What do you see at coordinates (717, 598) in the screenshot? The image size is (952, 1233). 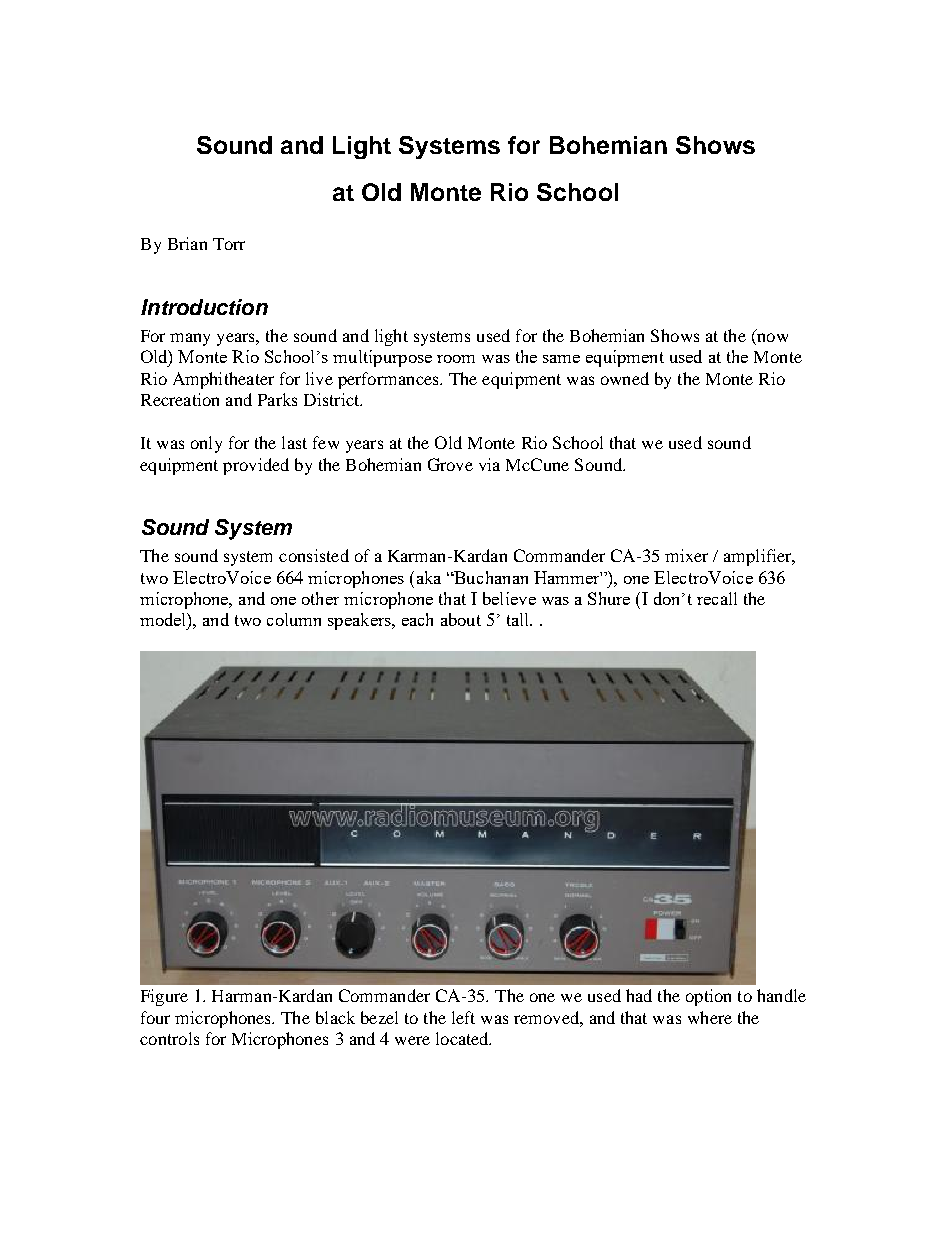 I see `recall` at bounding box center [717, 598].
